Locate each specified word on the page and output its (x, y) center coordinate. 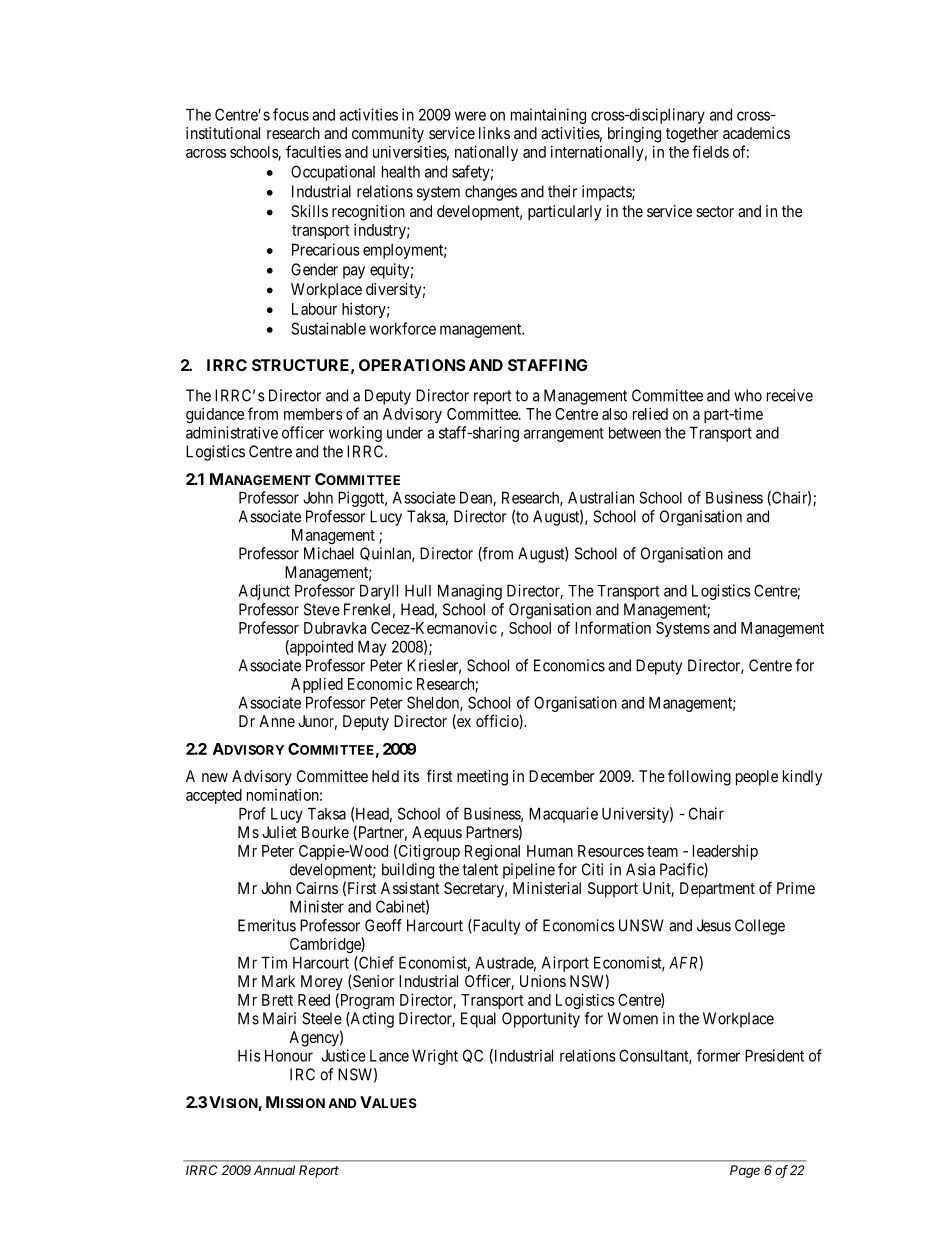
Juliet (279, 832)
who (748, 395)
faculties (313, 151)
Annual (274, 1170)
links (494, 133)
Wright (435, 1057)
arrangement (564, 434)
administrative (232, 432)
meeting (482, 778)
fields (710, 151)
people (757, 778)
